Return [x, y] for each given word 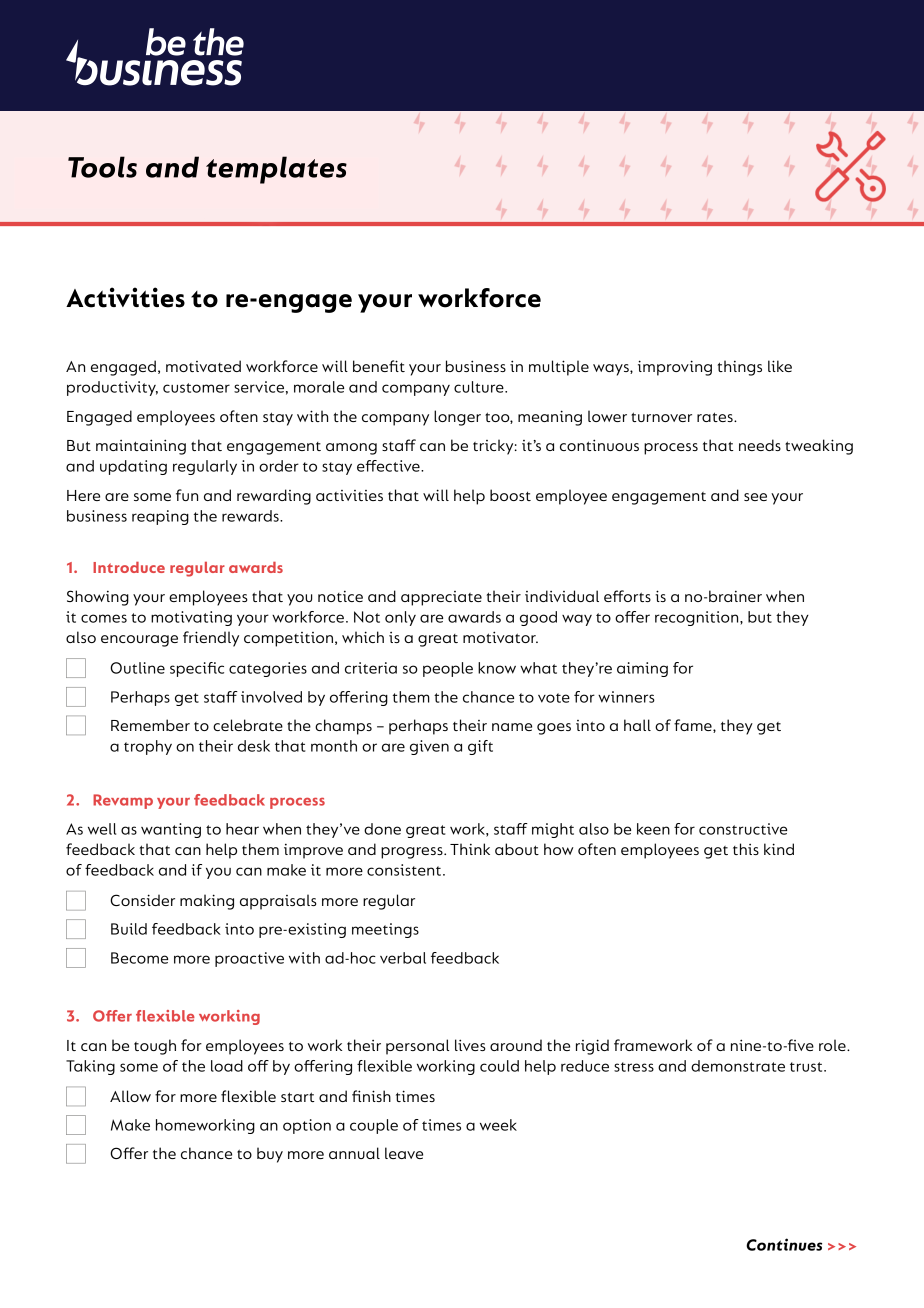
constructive [743, 829]
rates [716, 417]
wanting [171, 830]
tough [155, 1047]
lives [470, 1045]
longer [457, 418]
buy [270, 1155]
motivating [191, 618]
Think [470, 849]
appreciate [441, 598]
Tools [102, 167]
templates [276, 170]
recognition [698, 618]
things [740, 368]
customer [196, 388]
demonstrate [738, 1066]
